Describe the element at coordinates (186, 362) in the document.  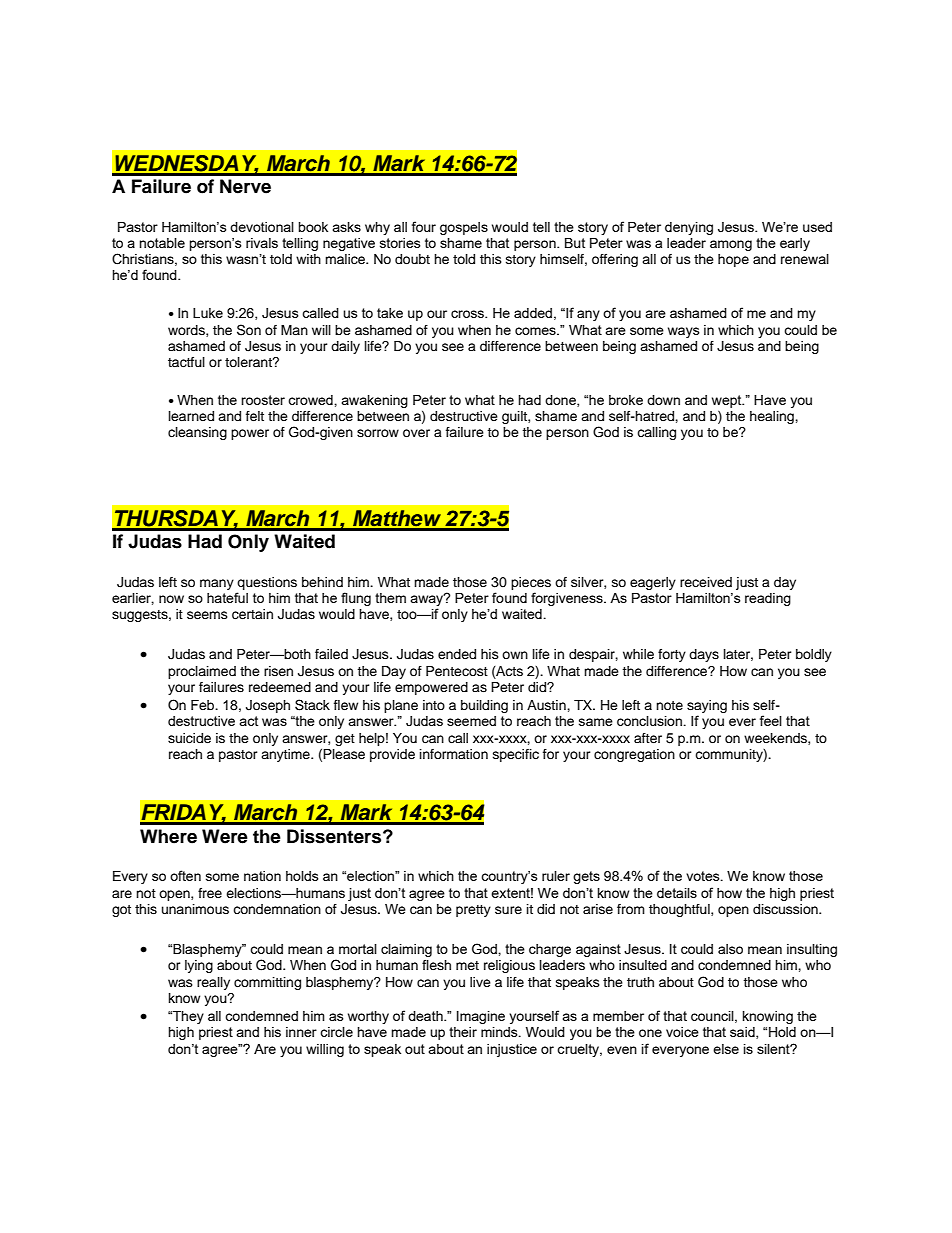
I see `tactful` at that location.
